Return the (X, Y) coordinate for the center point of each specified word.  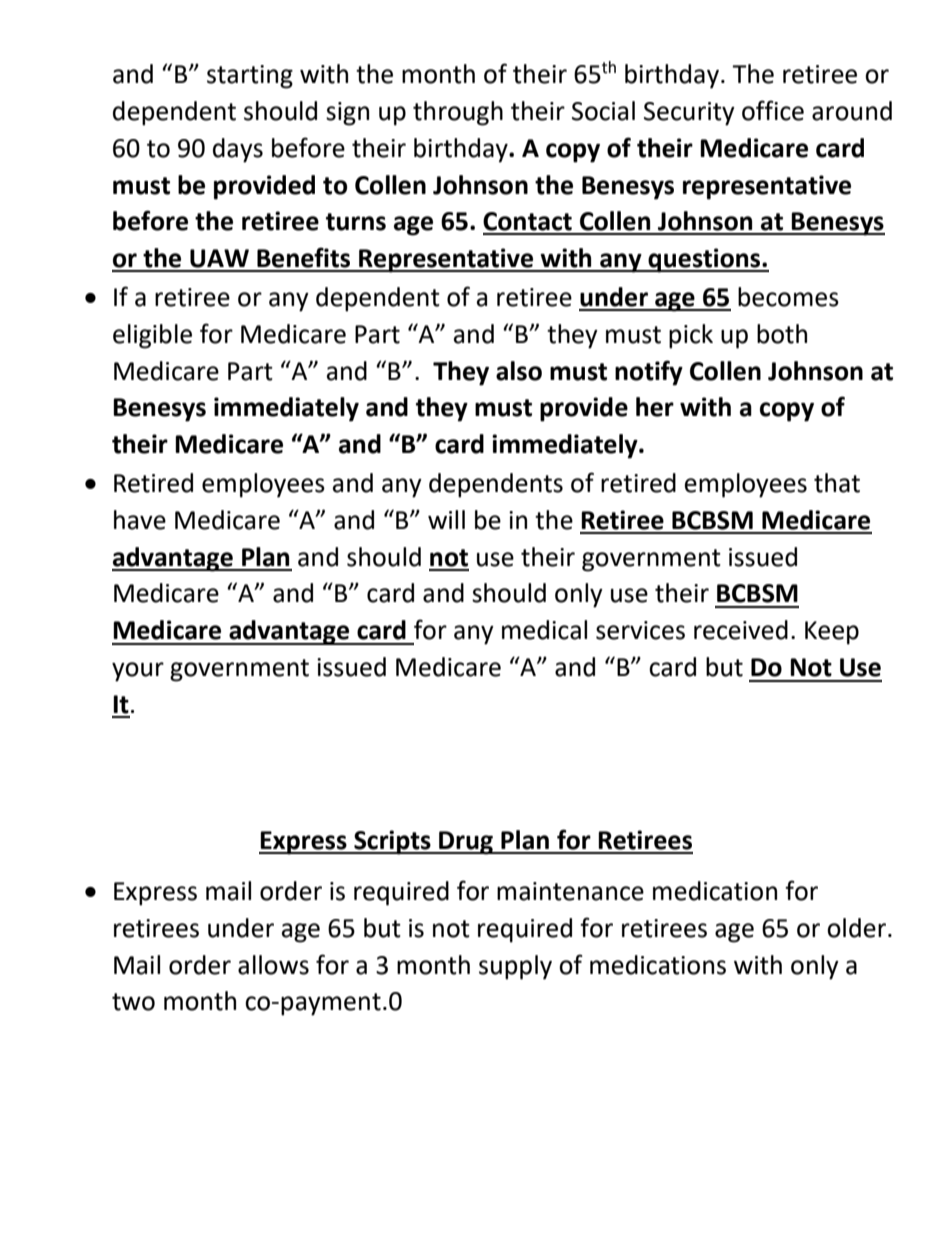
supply (515, 967)
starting (250, 77)
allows (273, 965)
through (458, 113)
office (773, 110)
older (858, 928)
